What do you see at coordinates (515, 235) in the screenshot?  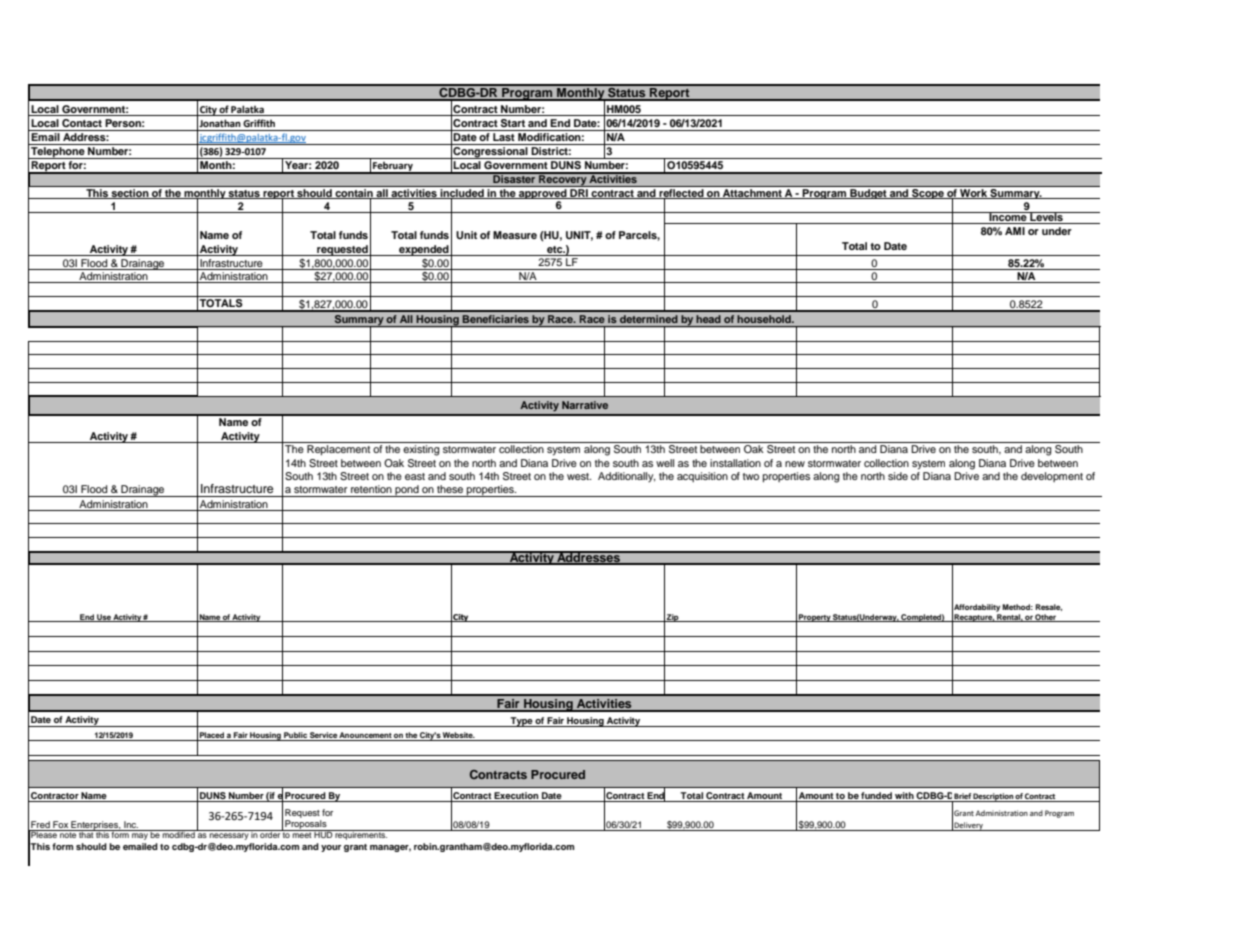 I see `Measure` at bounding box center [515, 235].
